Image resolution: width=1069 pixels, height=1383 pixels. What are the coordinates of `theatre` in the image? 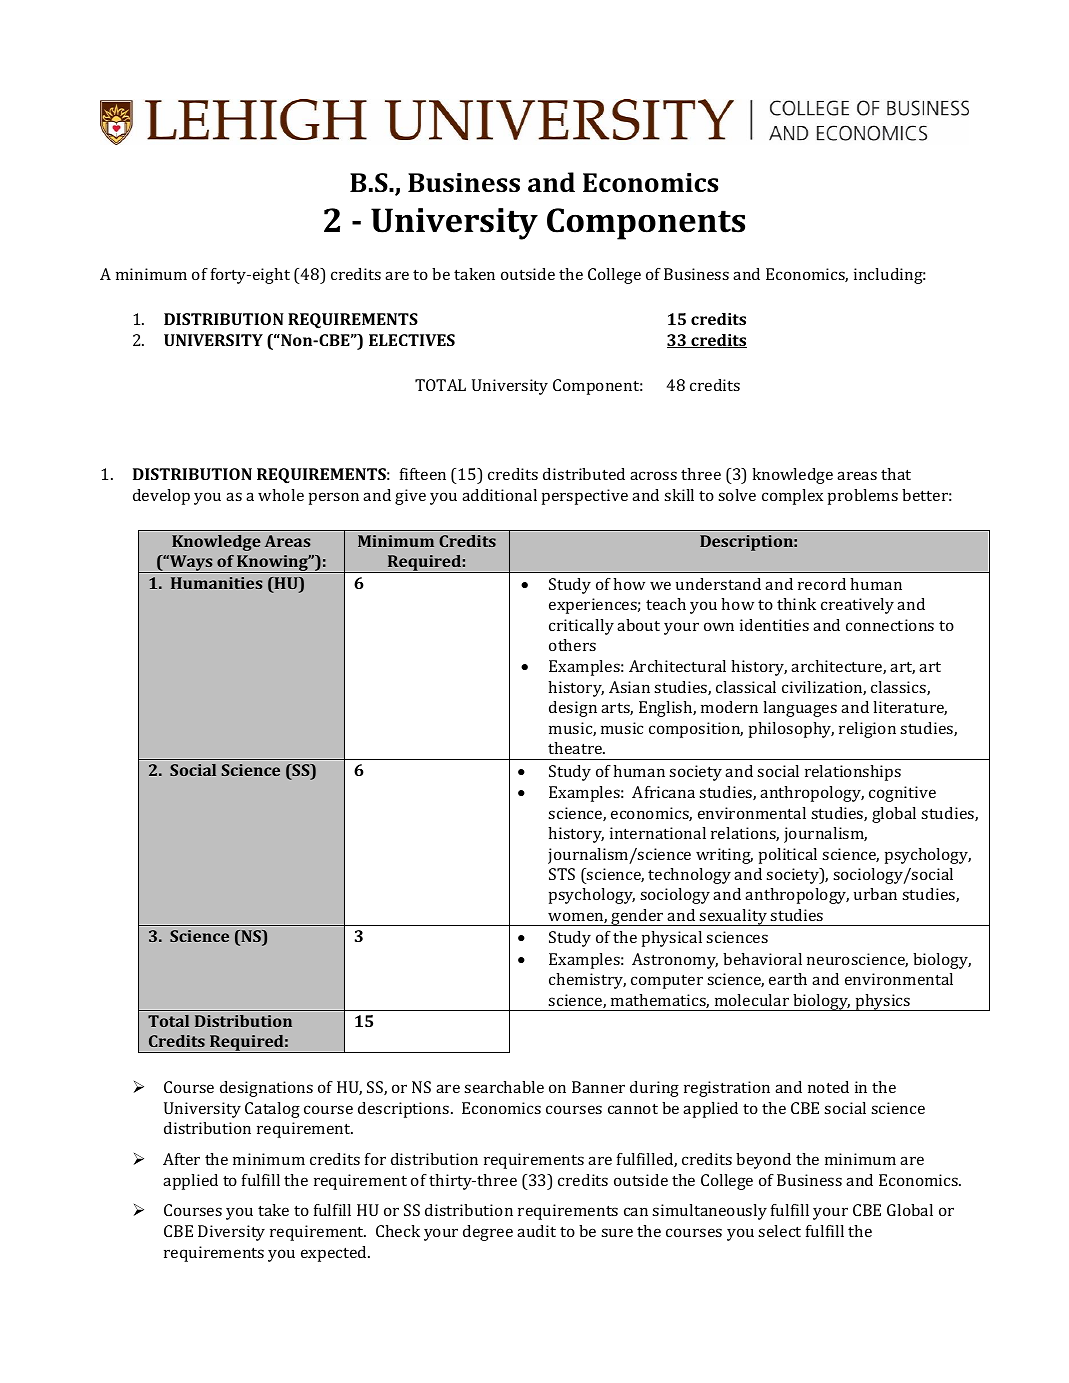 It's located at (576, 748).
